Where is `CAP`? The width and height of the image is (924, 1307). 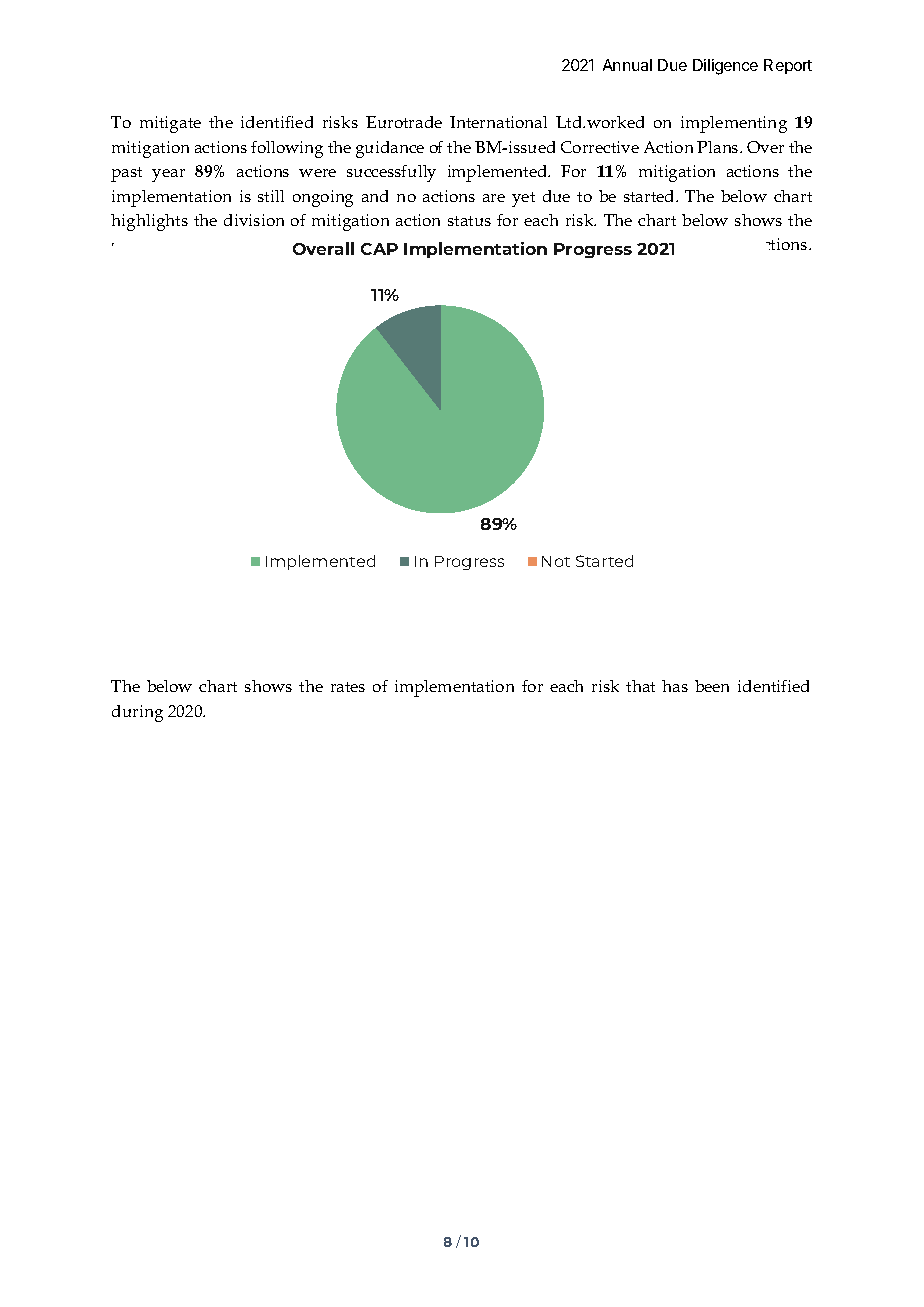 CAP is located at coordinates (379, 249).
